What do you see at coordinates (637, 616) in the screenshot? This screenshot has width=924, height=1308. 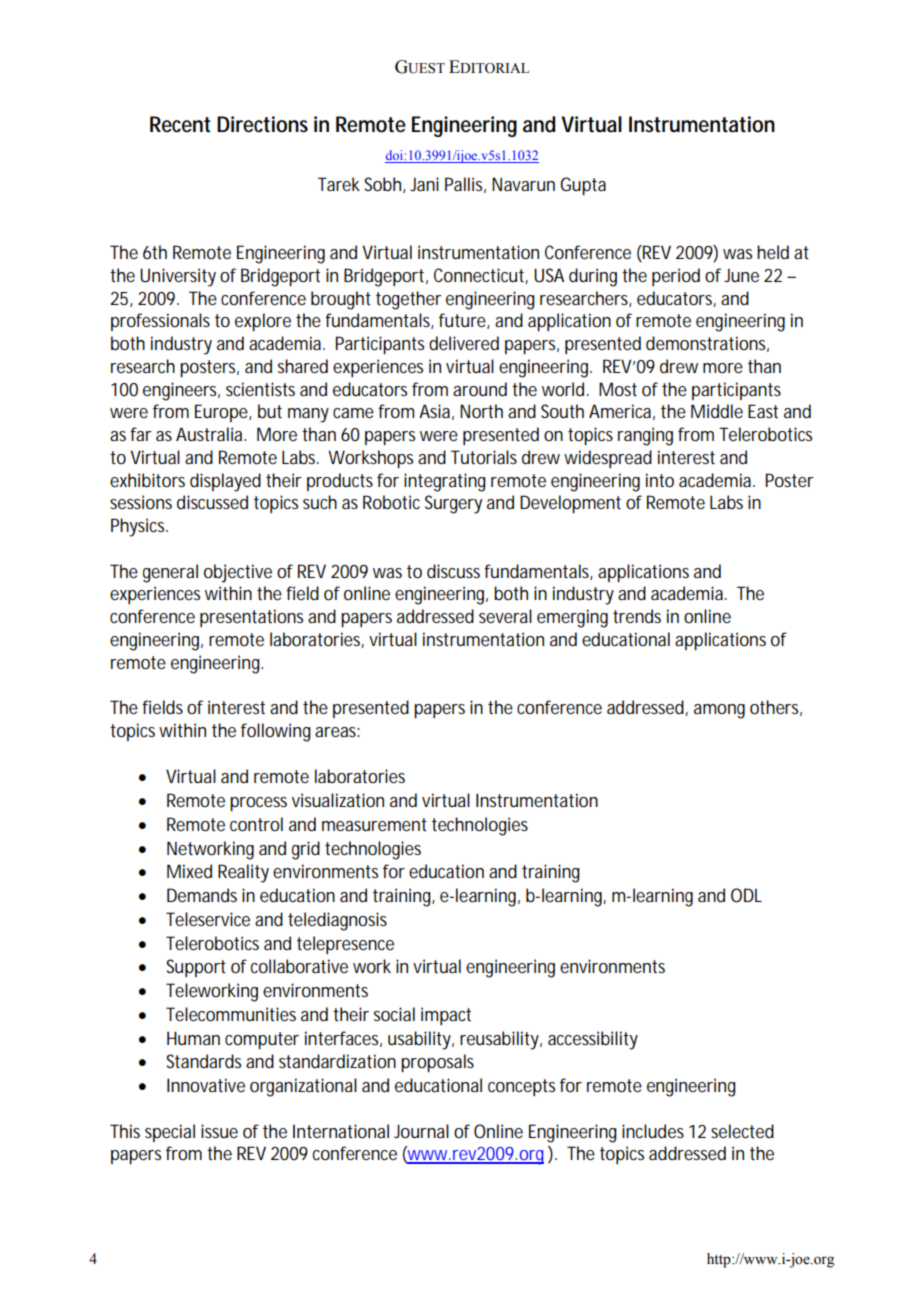 I see `trends` at bounding box center [637, 616].
